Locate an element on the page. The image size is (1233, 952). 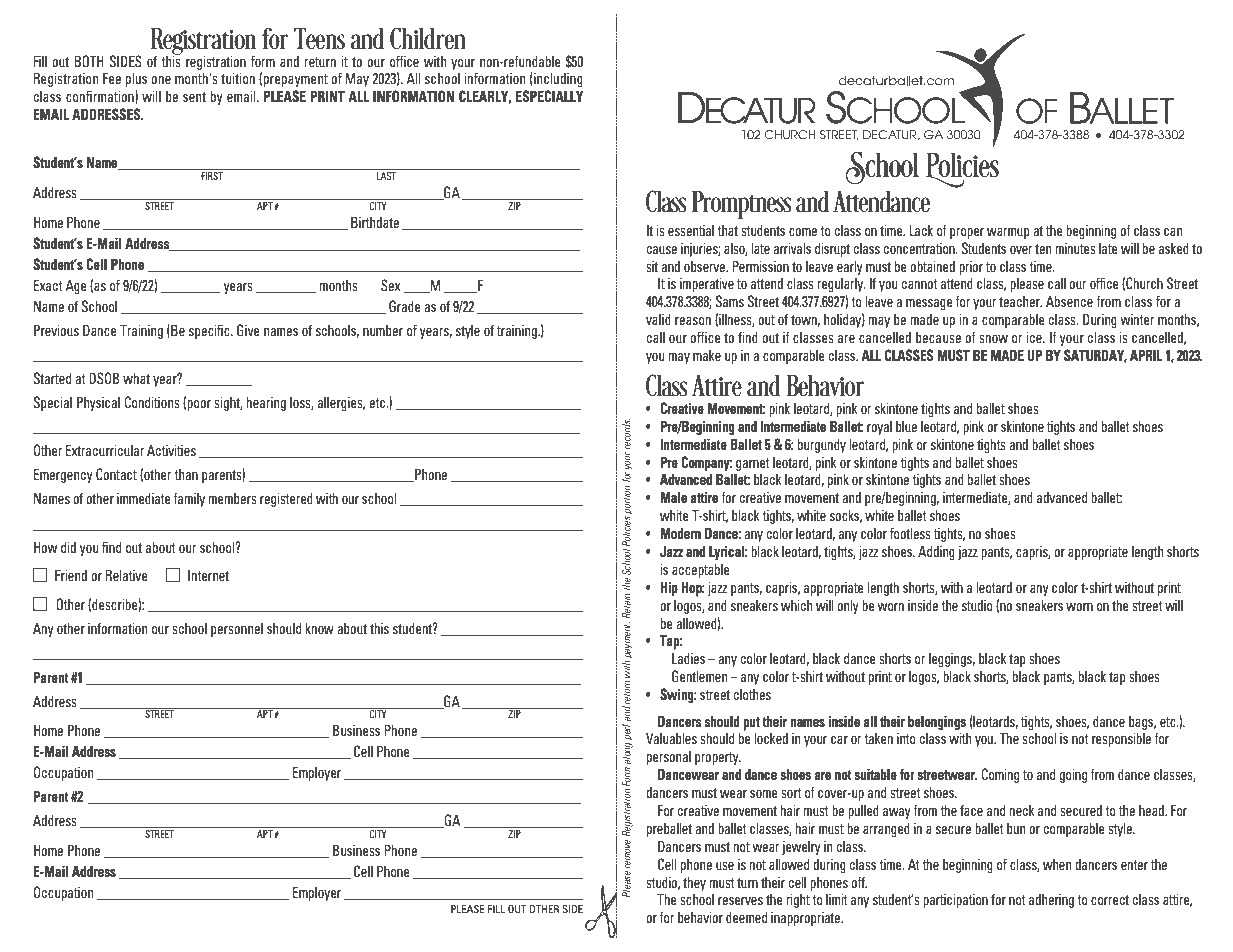
reserves is located at coordinates (740, 901).
